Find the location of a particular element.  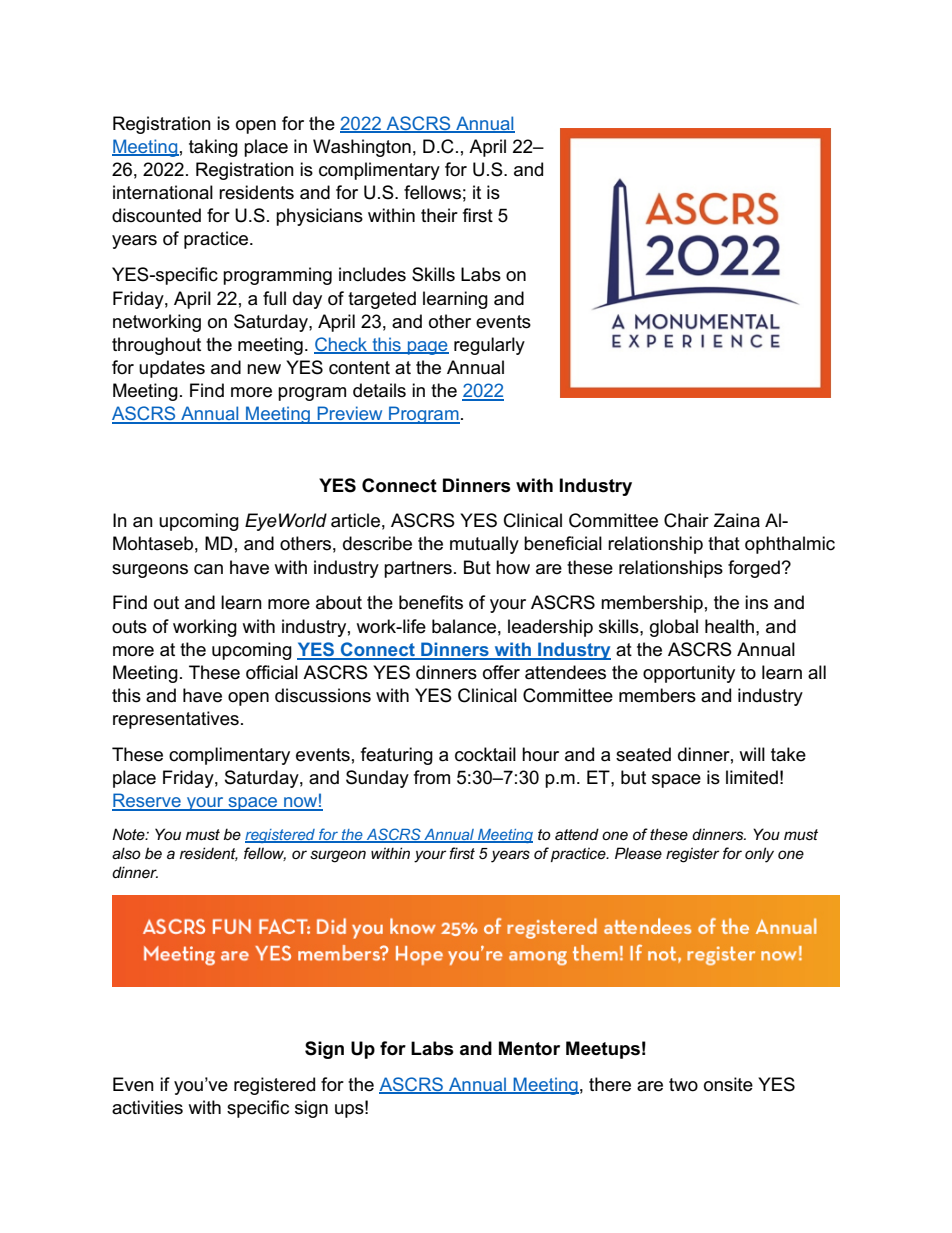

limited is located at coordinates (752, 777).
